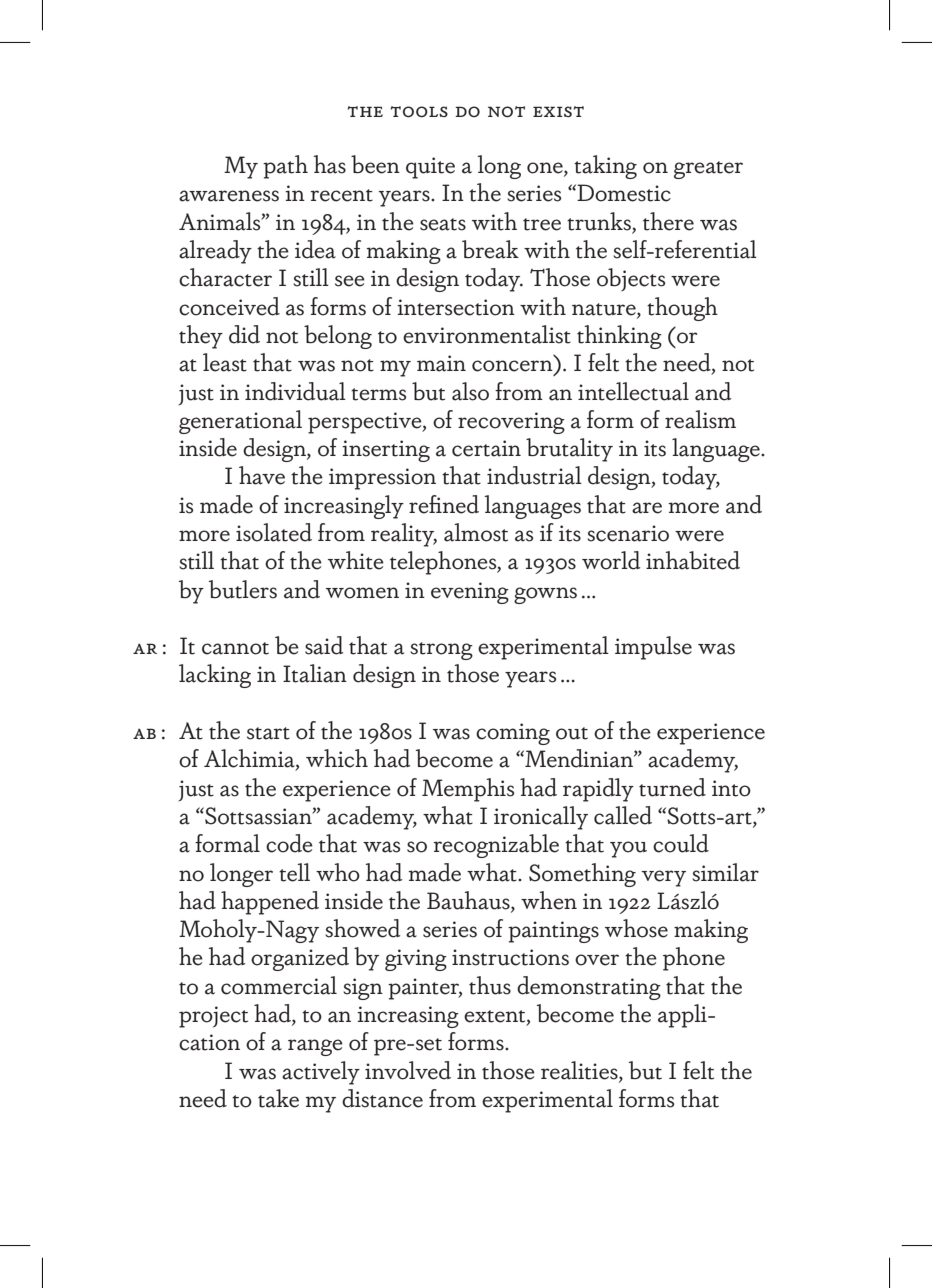 The width and height of the document is (932, 1288). What do you see at coordinates (278, 1098) in the document?
I see `take` at bounding box center [278, 1098].
